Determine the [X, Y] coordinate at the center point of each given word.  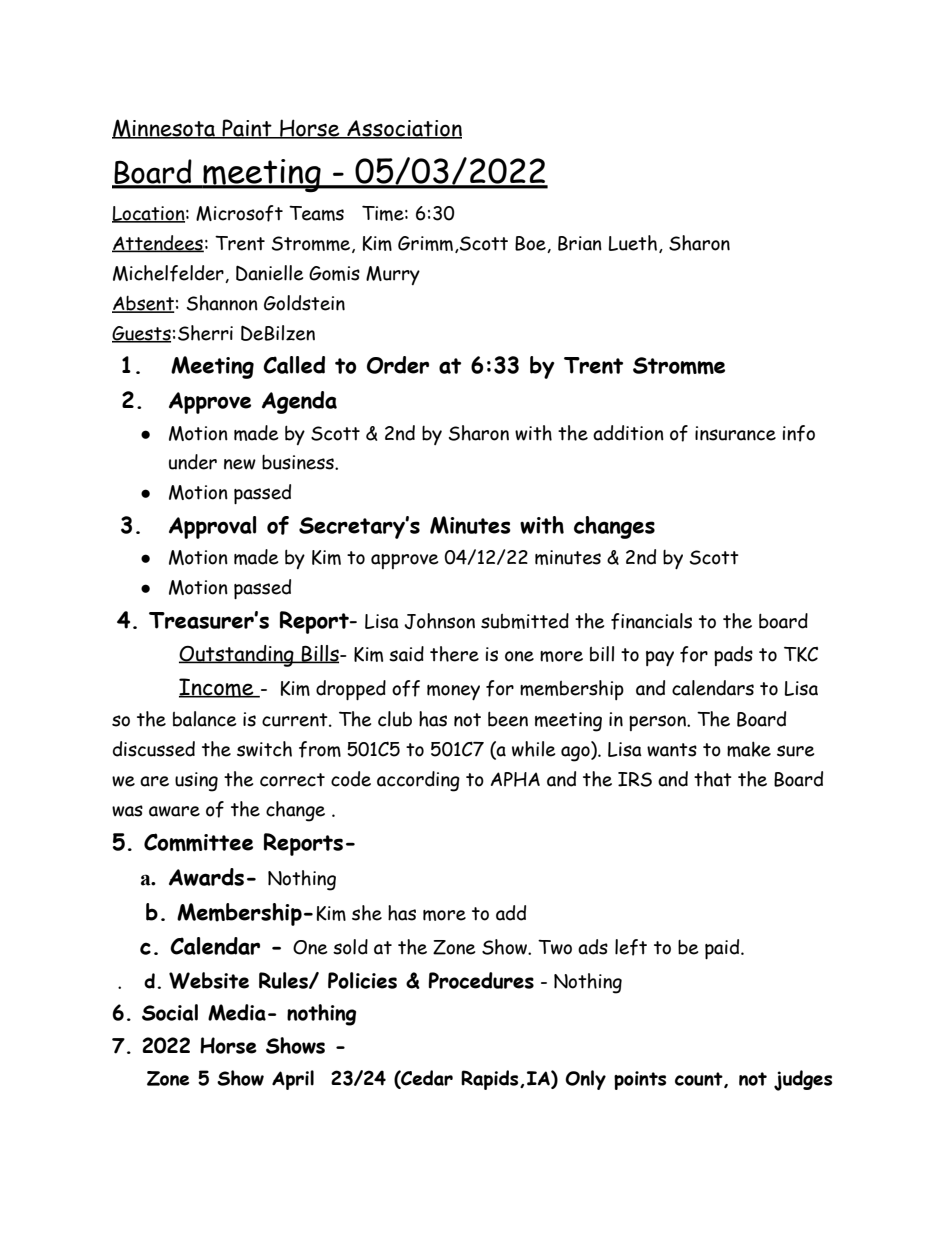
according [418, 781]
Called [294, 365]
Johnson [439, 621]
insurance [735, 433]
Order [398, 365]
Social [170, 1012]
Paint [247, 129]
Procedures [481, 980]
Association [403, 129]
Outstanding [237, 656]
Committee [198, 842]
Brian [580, 243]
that [713, 779]
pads [733, 656]
